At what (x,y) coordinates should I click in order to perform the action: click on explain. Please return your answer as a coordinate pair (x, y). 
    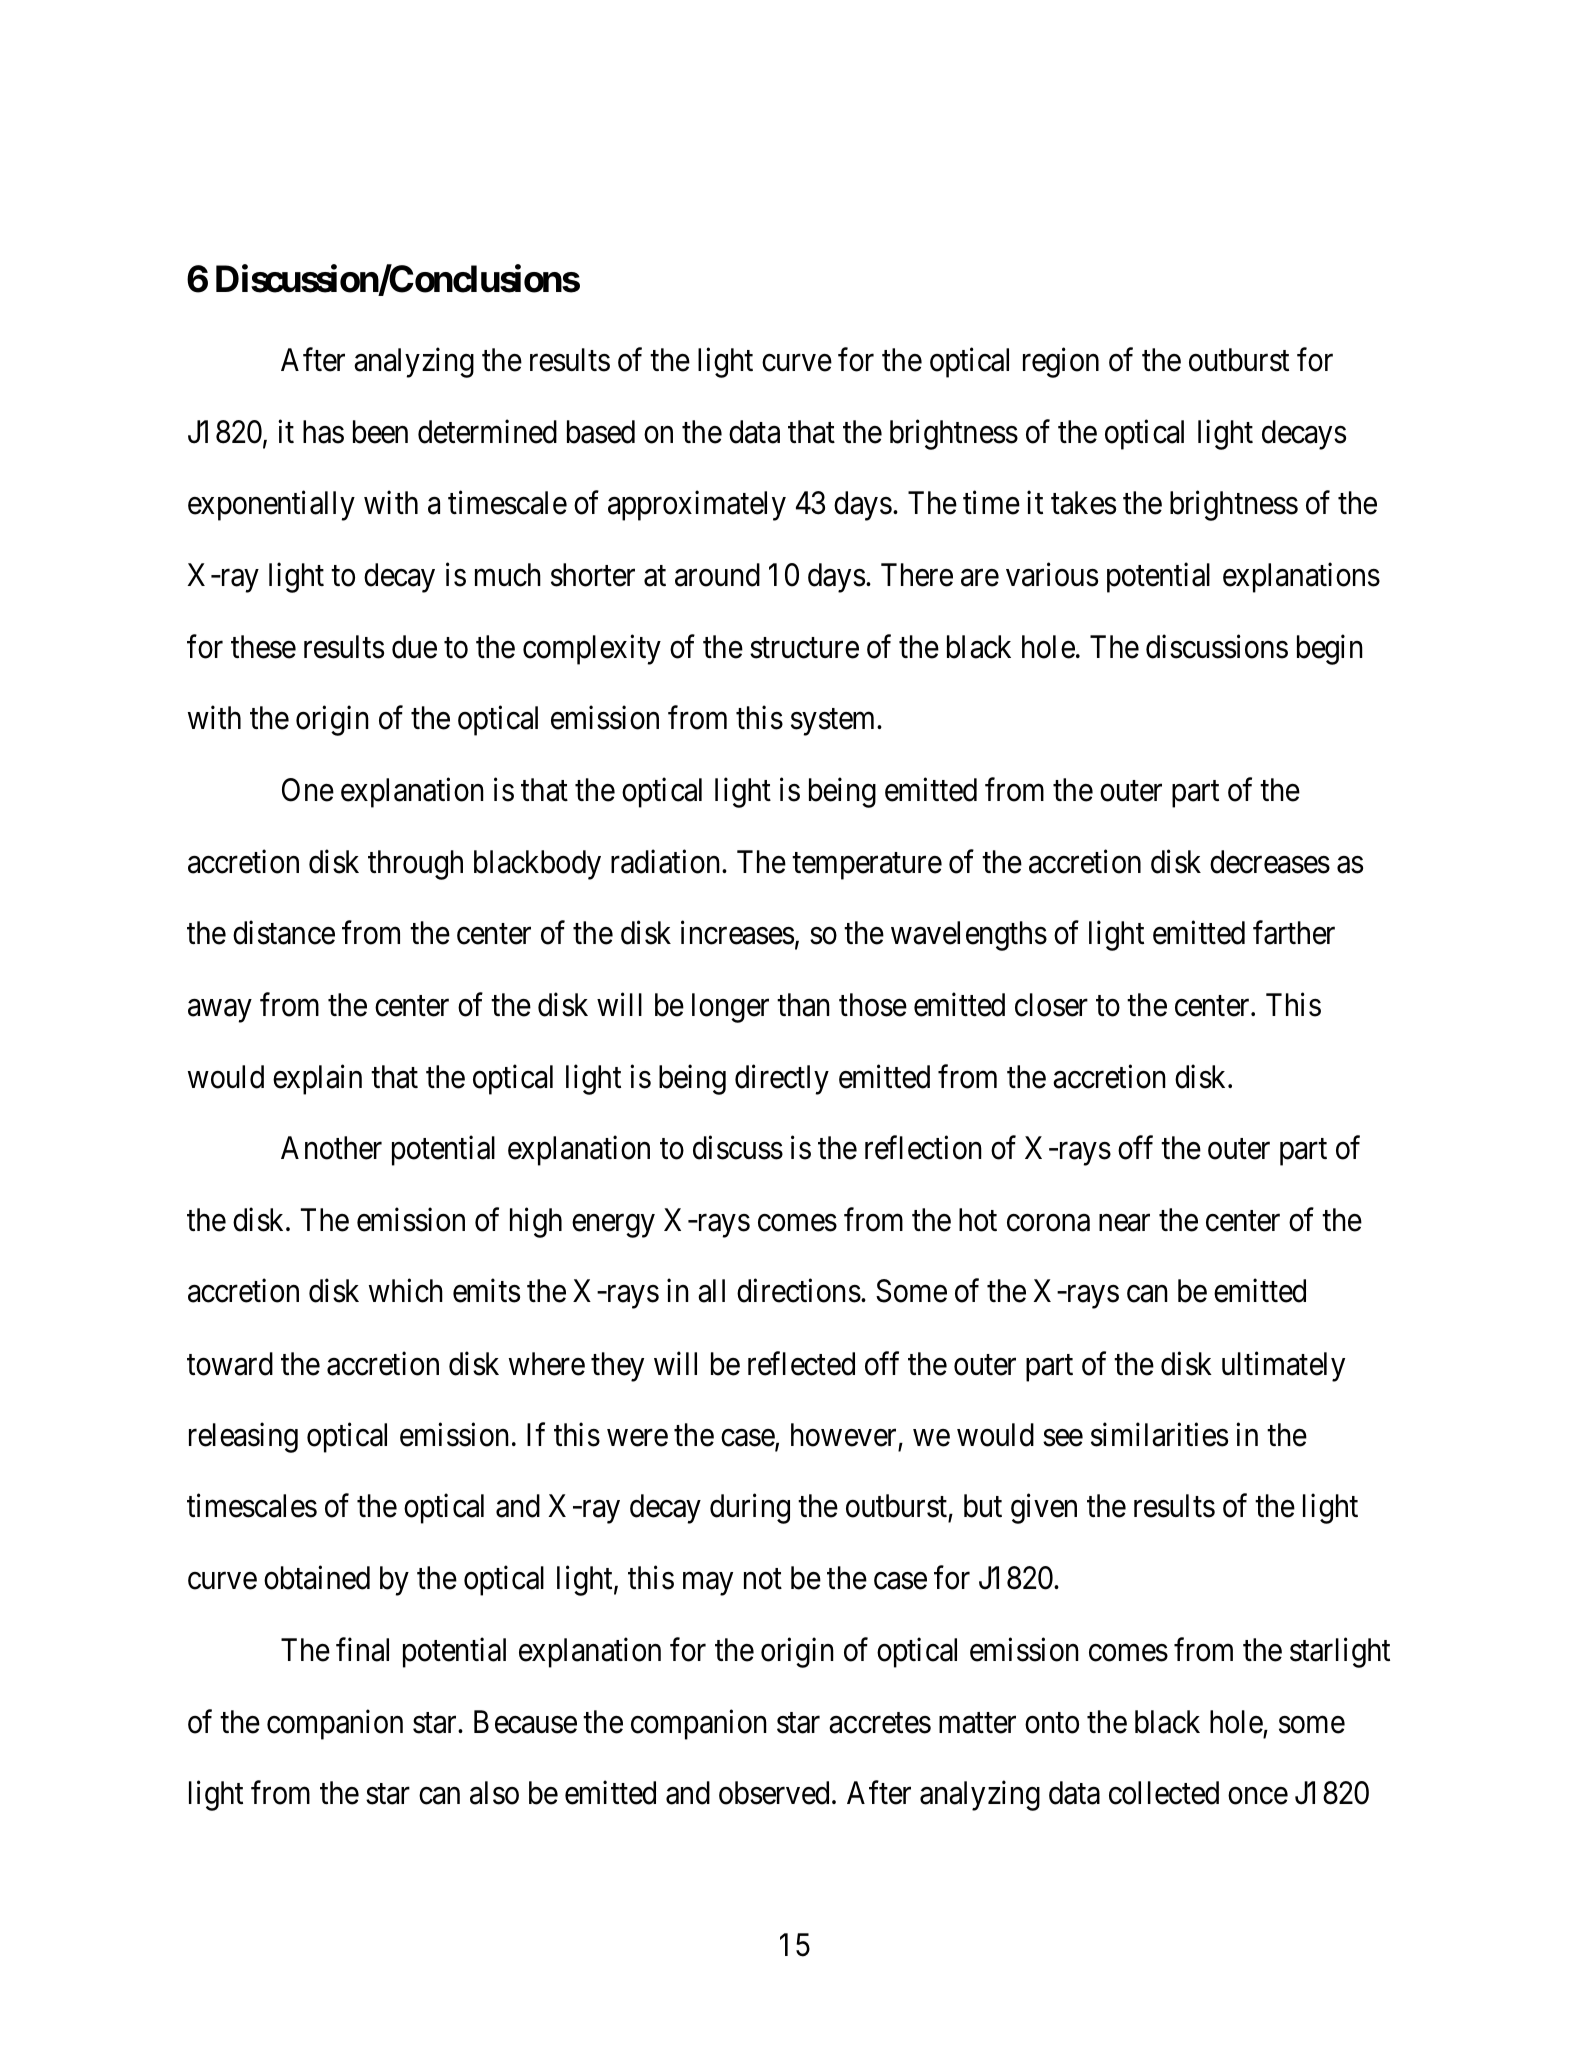
    Looking at the image, I should click on (317, 1079).
